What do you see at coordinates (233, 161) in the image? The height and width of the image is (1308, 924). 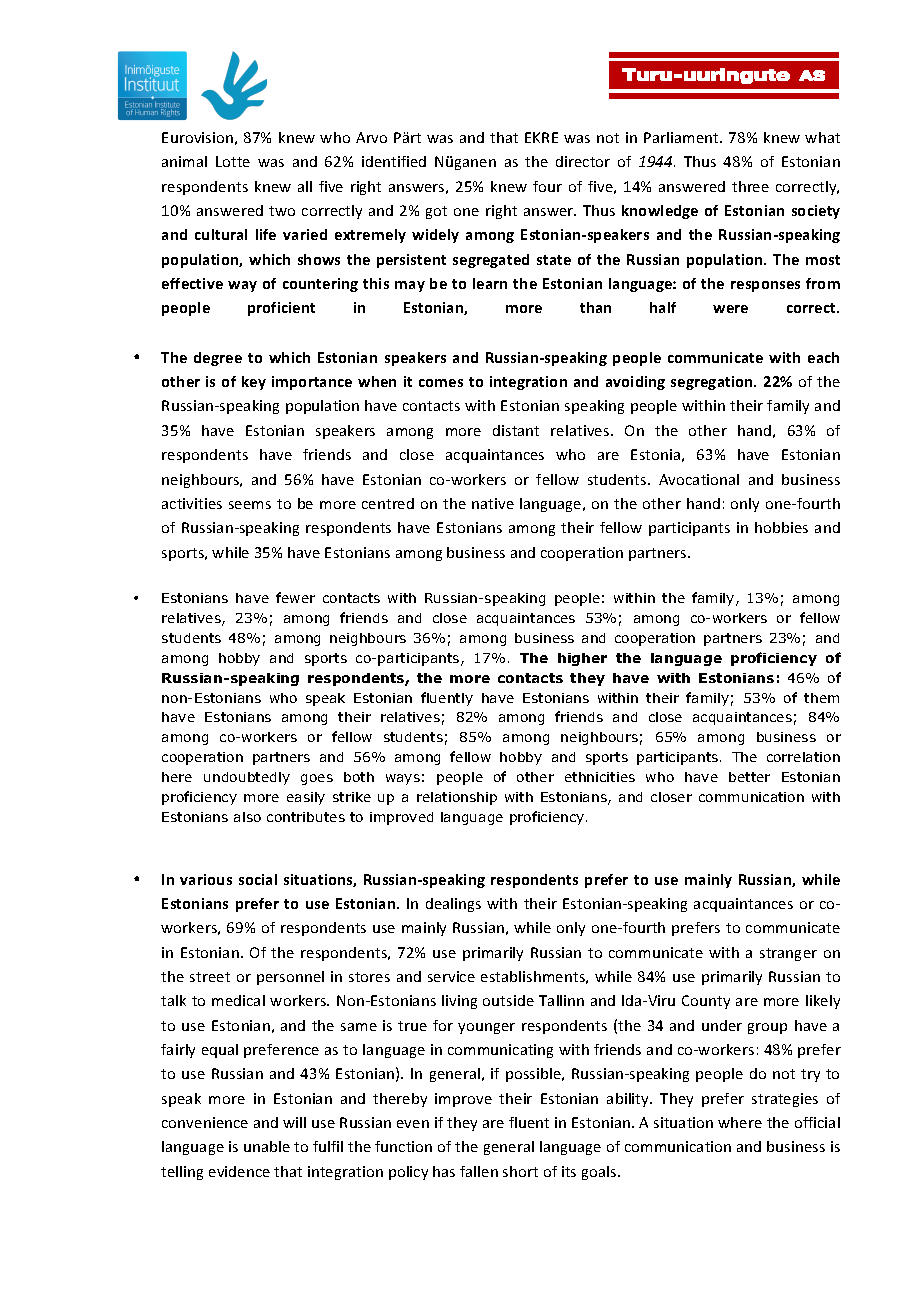 I see `Lotte` at bounding box center [233, 161].
